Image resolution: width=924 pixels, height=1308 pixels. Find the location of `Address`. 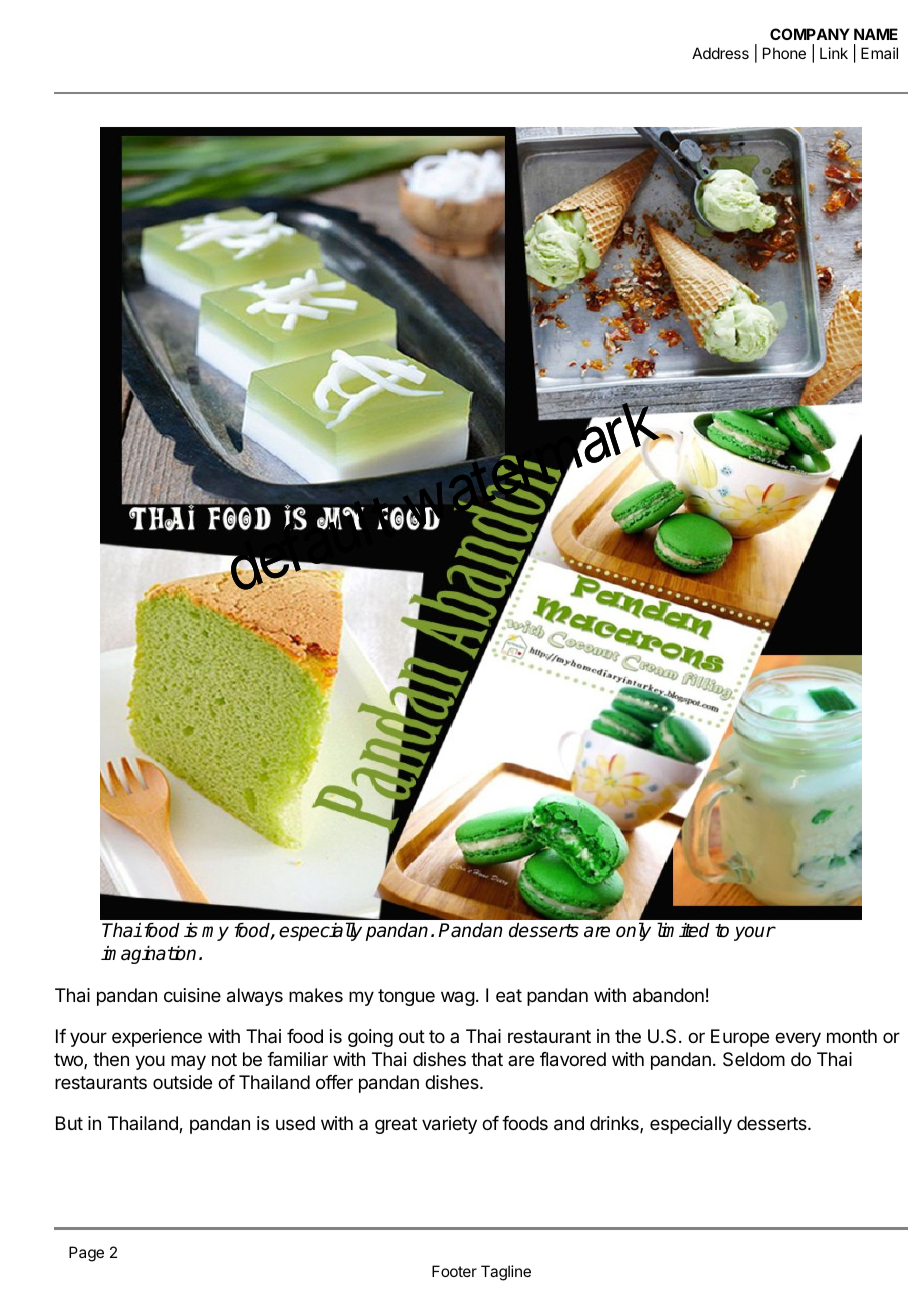

Address is located at coordinates (720, 53).
